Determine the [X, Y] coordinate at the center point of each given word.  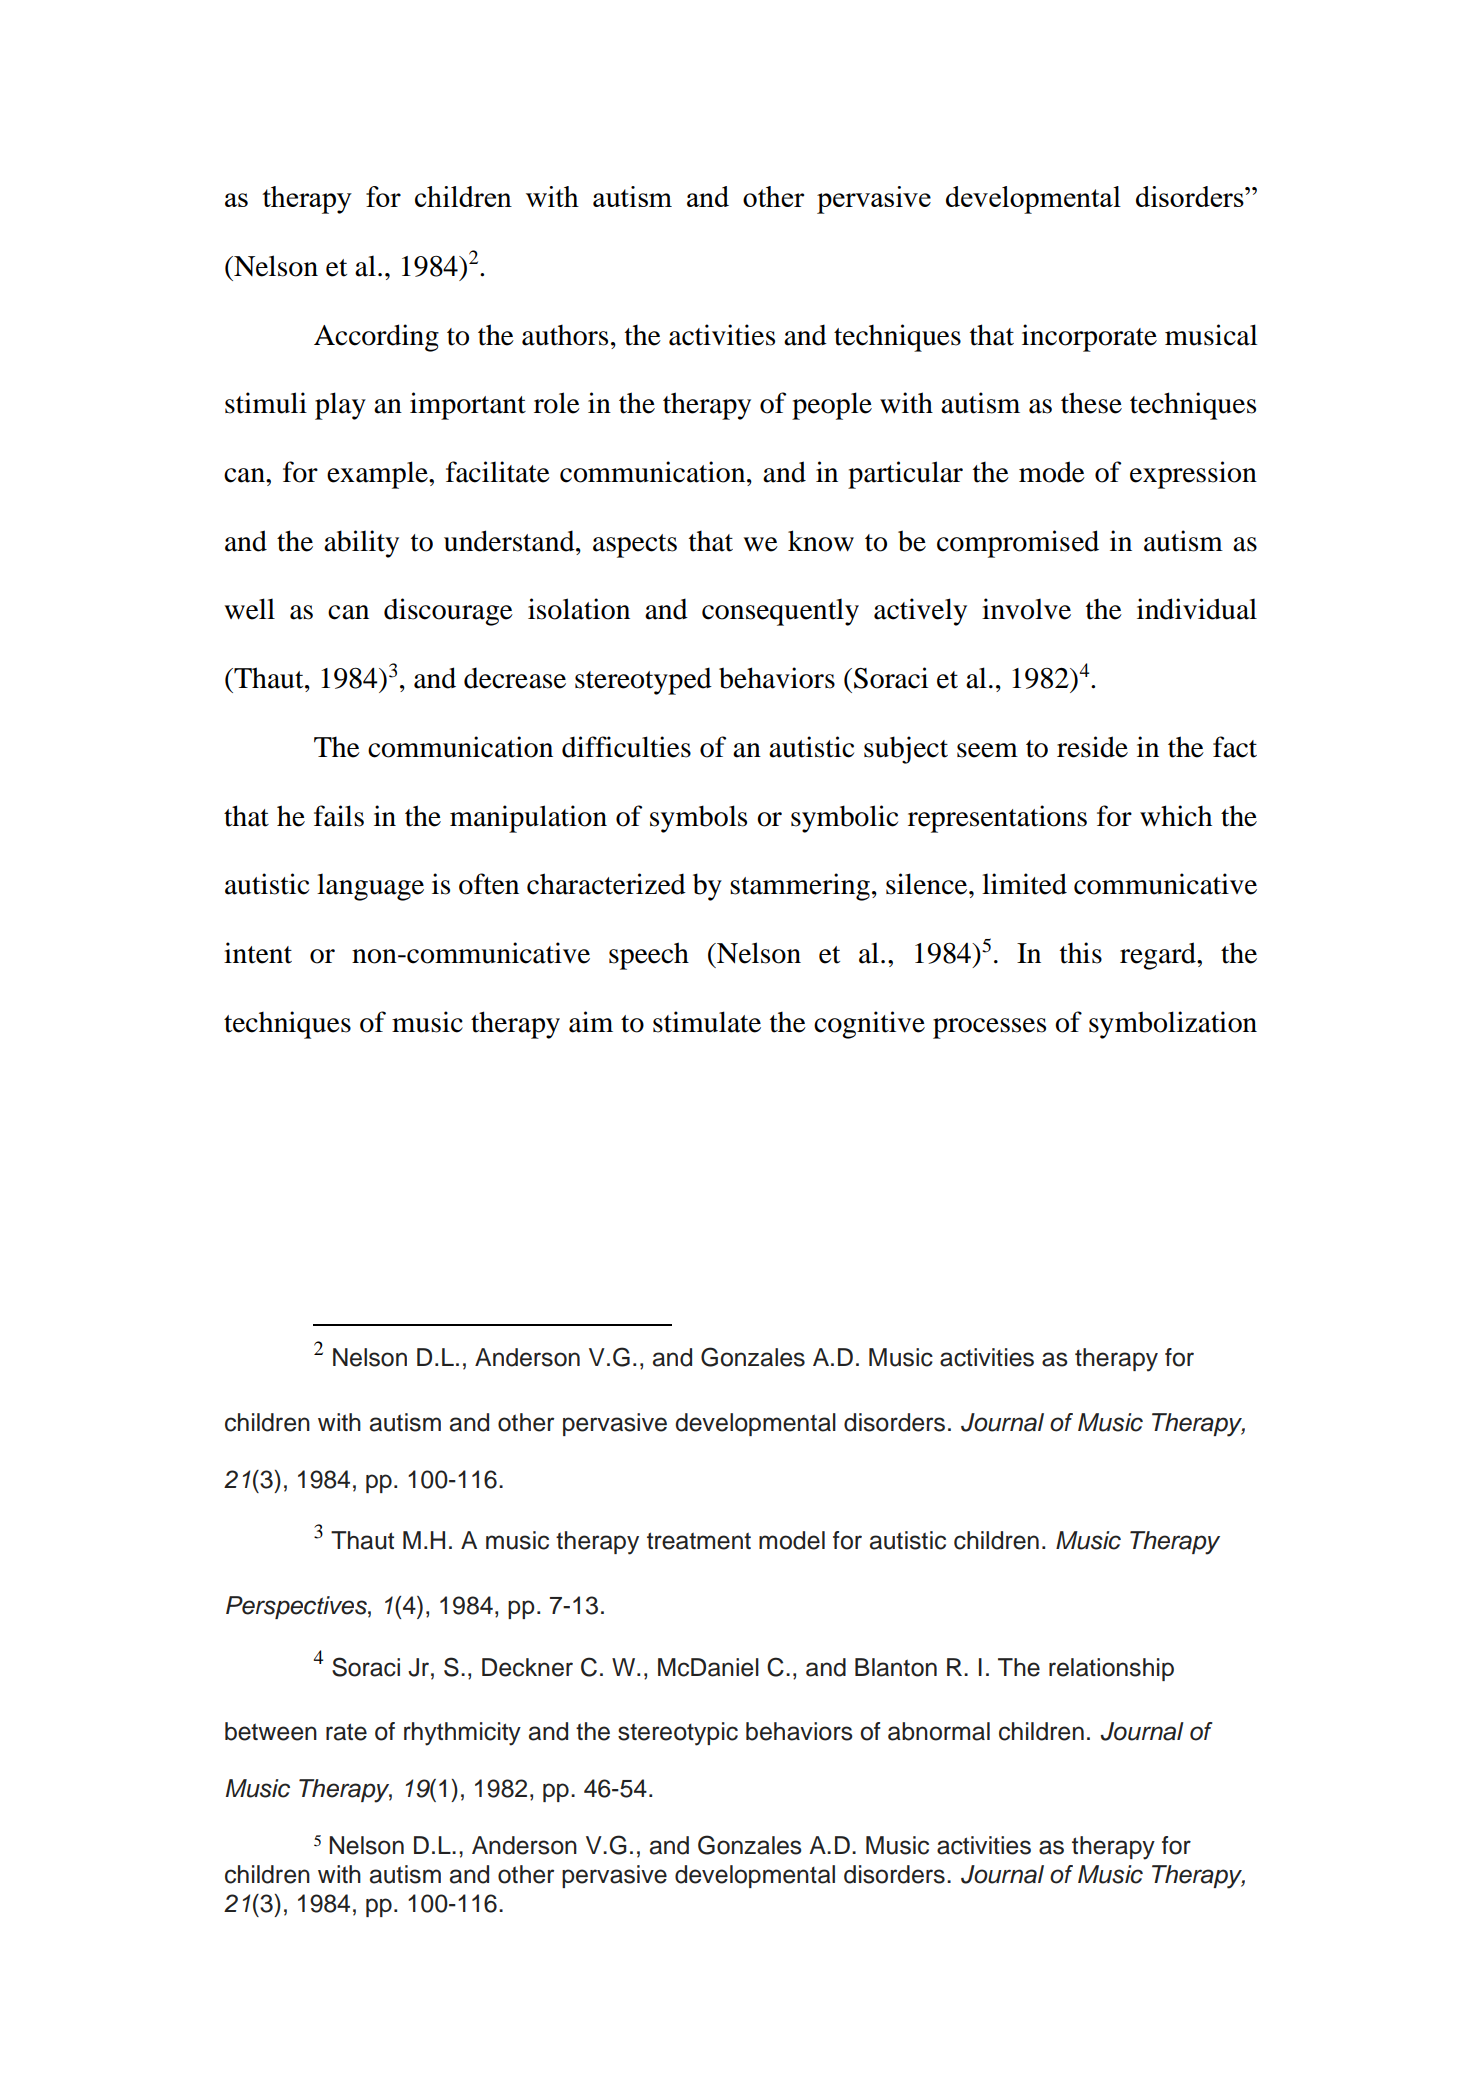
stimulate [707, 1022]
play [340, 406]
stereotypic [678, 1734]
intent [258, 953]
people [832, 406]
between [271, 1731]
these [1091, 403]
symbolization [1173, 1025]
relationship [1111, 1669]
